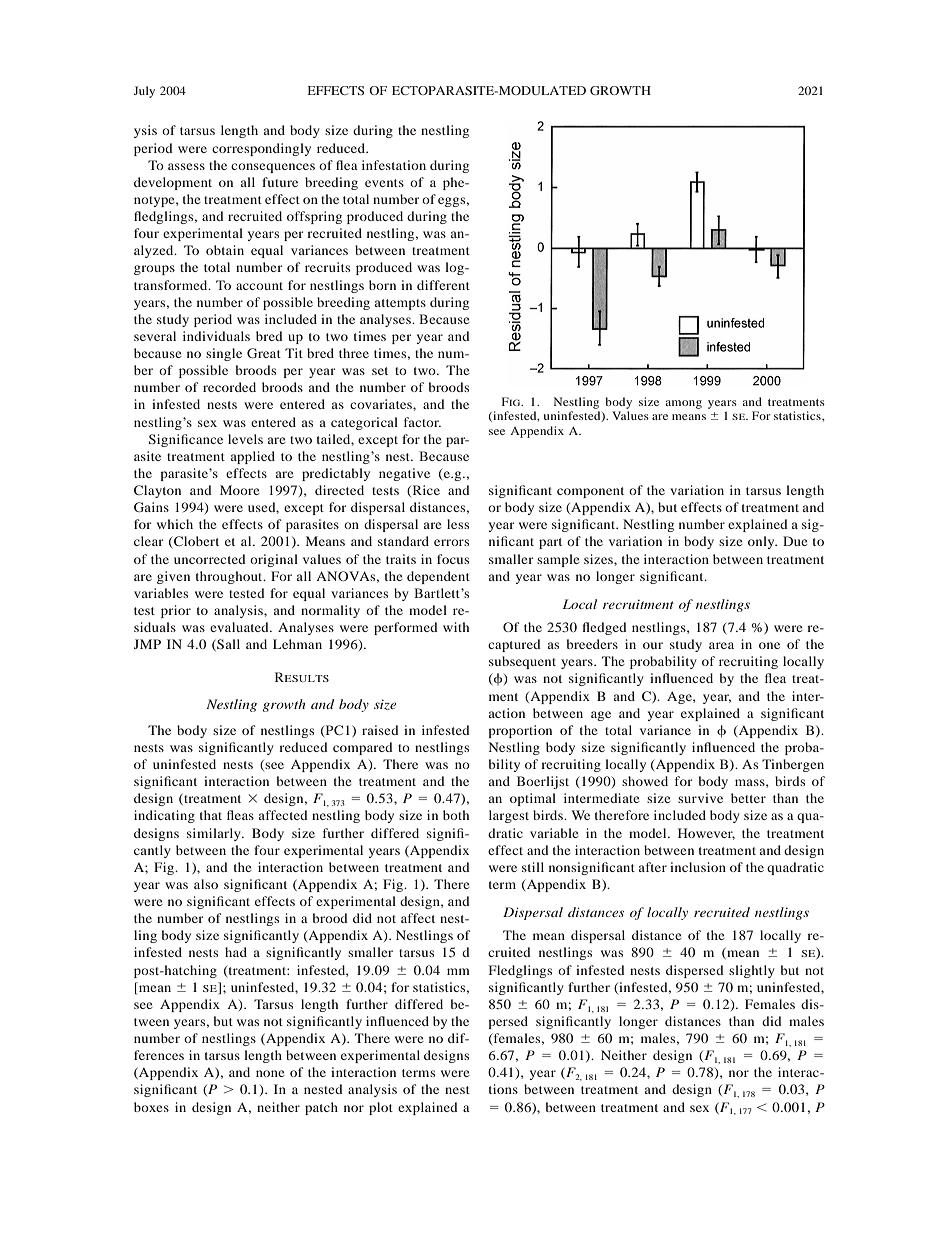  Describe the element at coordinates (230, 577) in the screenshot. I see `throughout` at that location.
